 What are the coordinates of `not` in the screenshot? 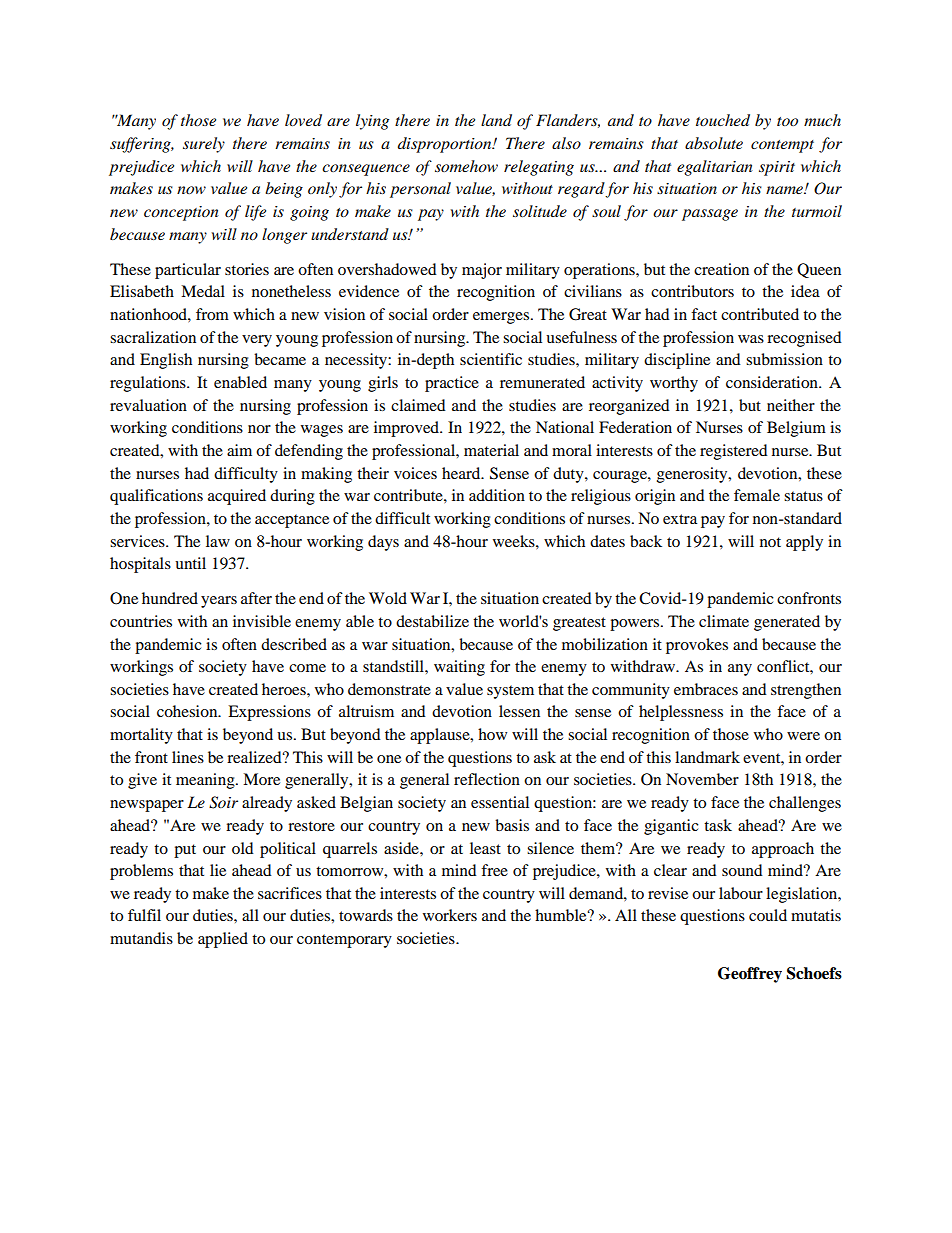 It's located at (770, 542).
